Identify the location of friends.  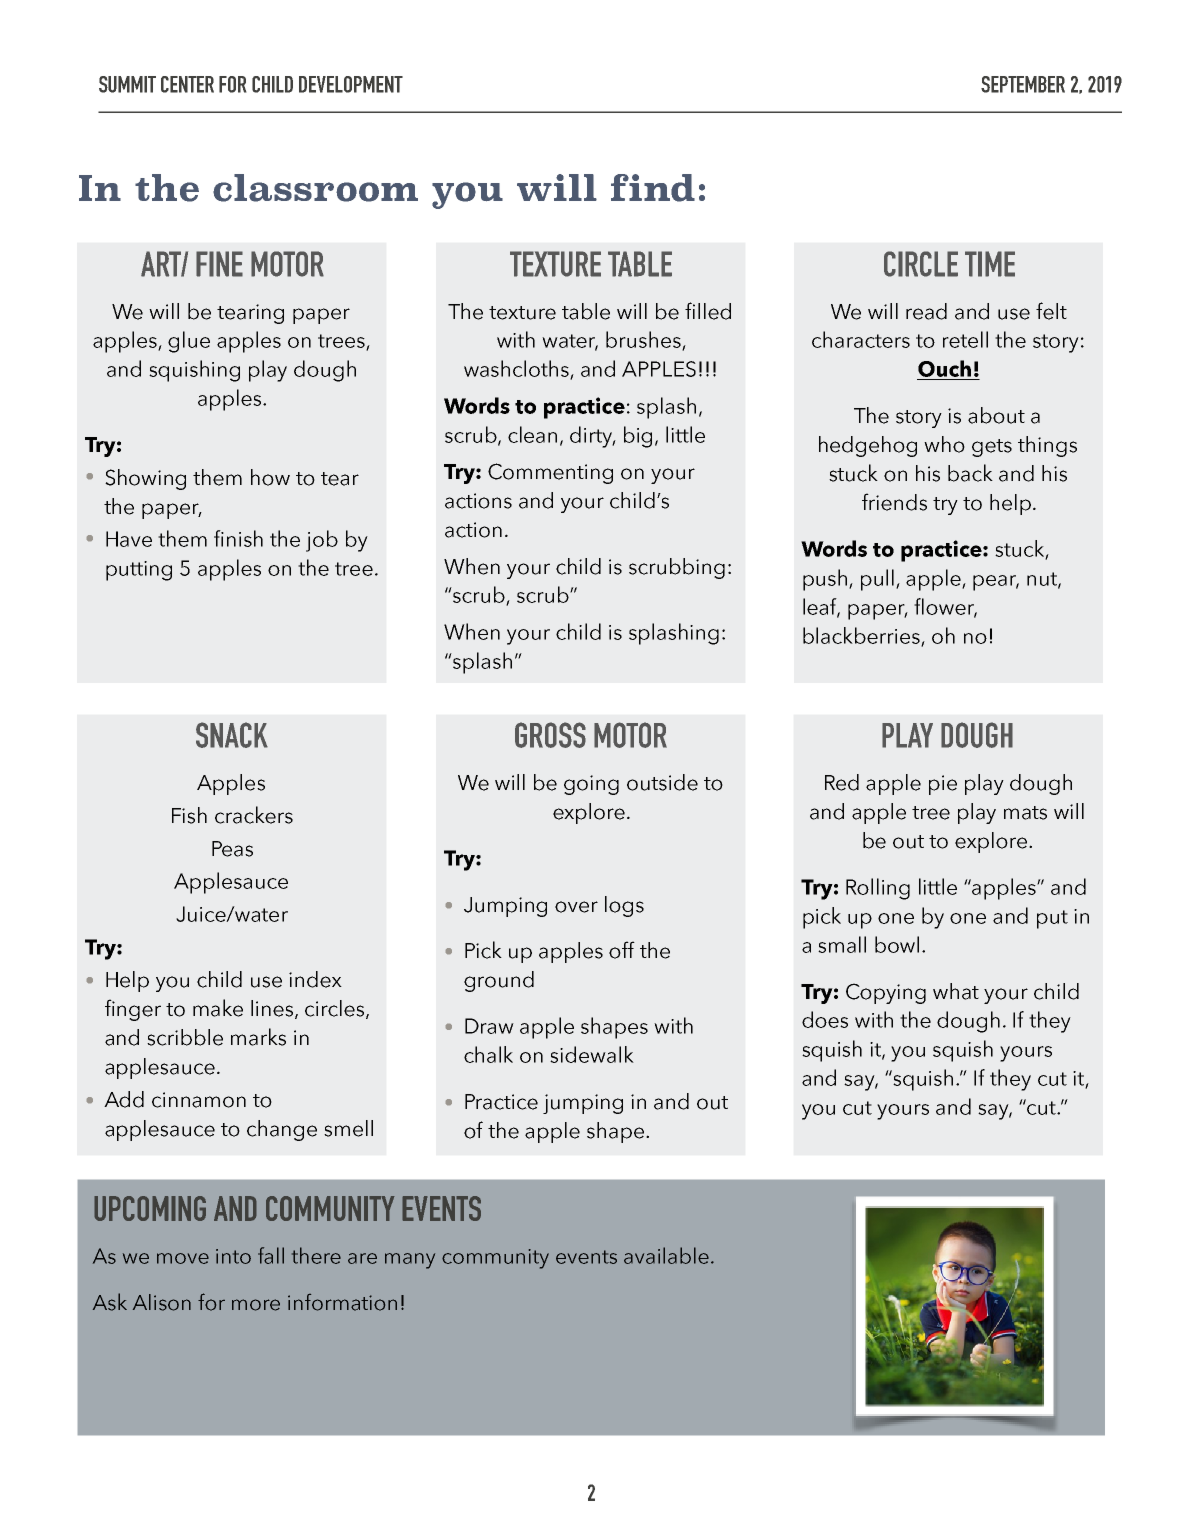
(894, 502).
